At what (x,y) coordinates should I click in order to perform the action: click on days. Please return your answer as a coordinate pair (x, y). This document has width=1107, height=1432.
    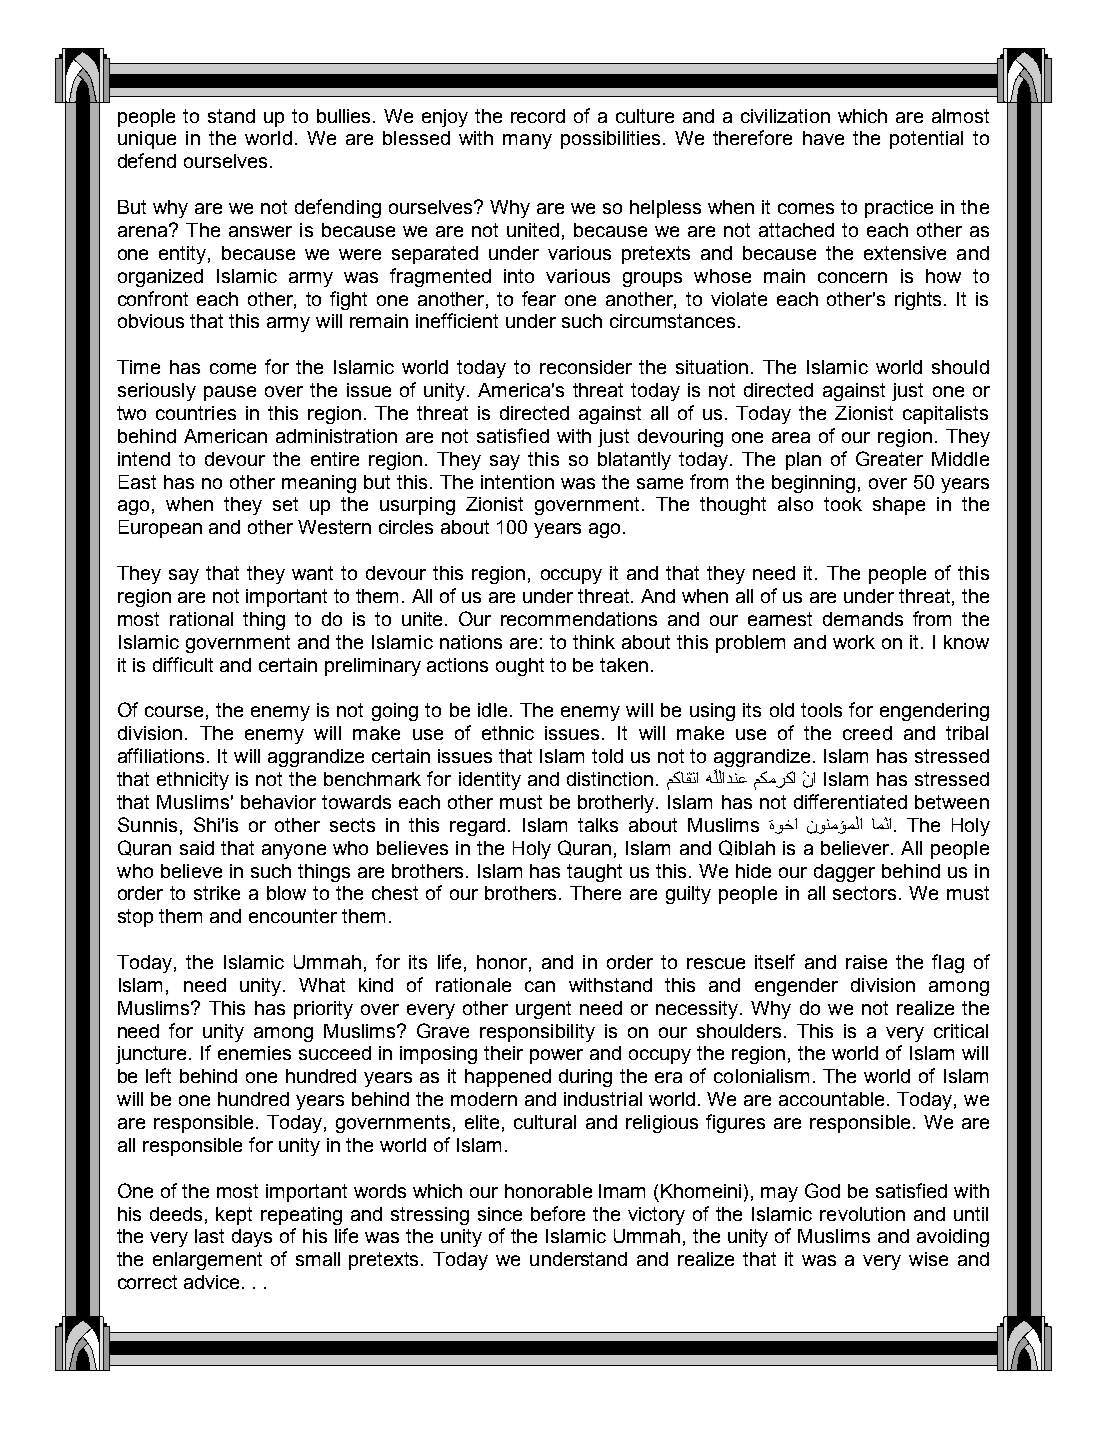
    Looking at the image, I should click on (252, 1238).
